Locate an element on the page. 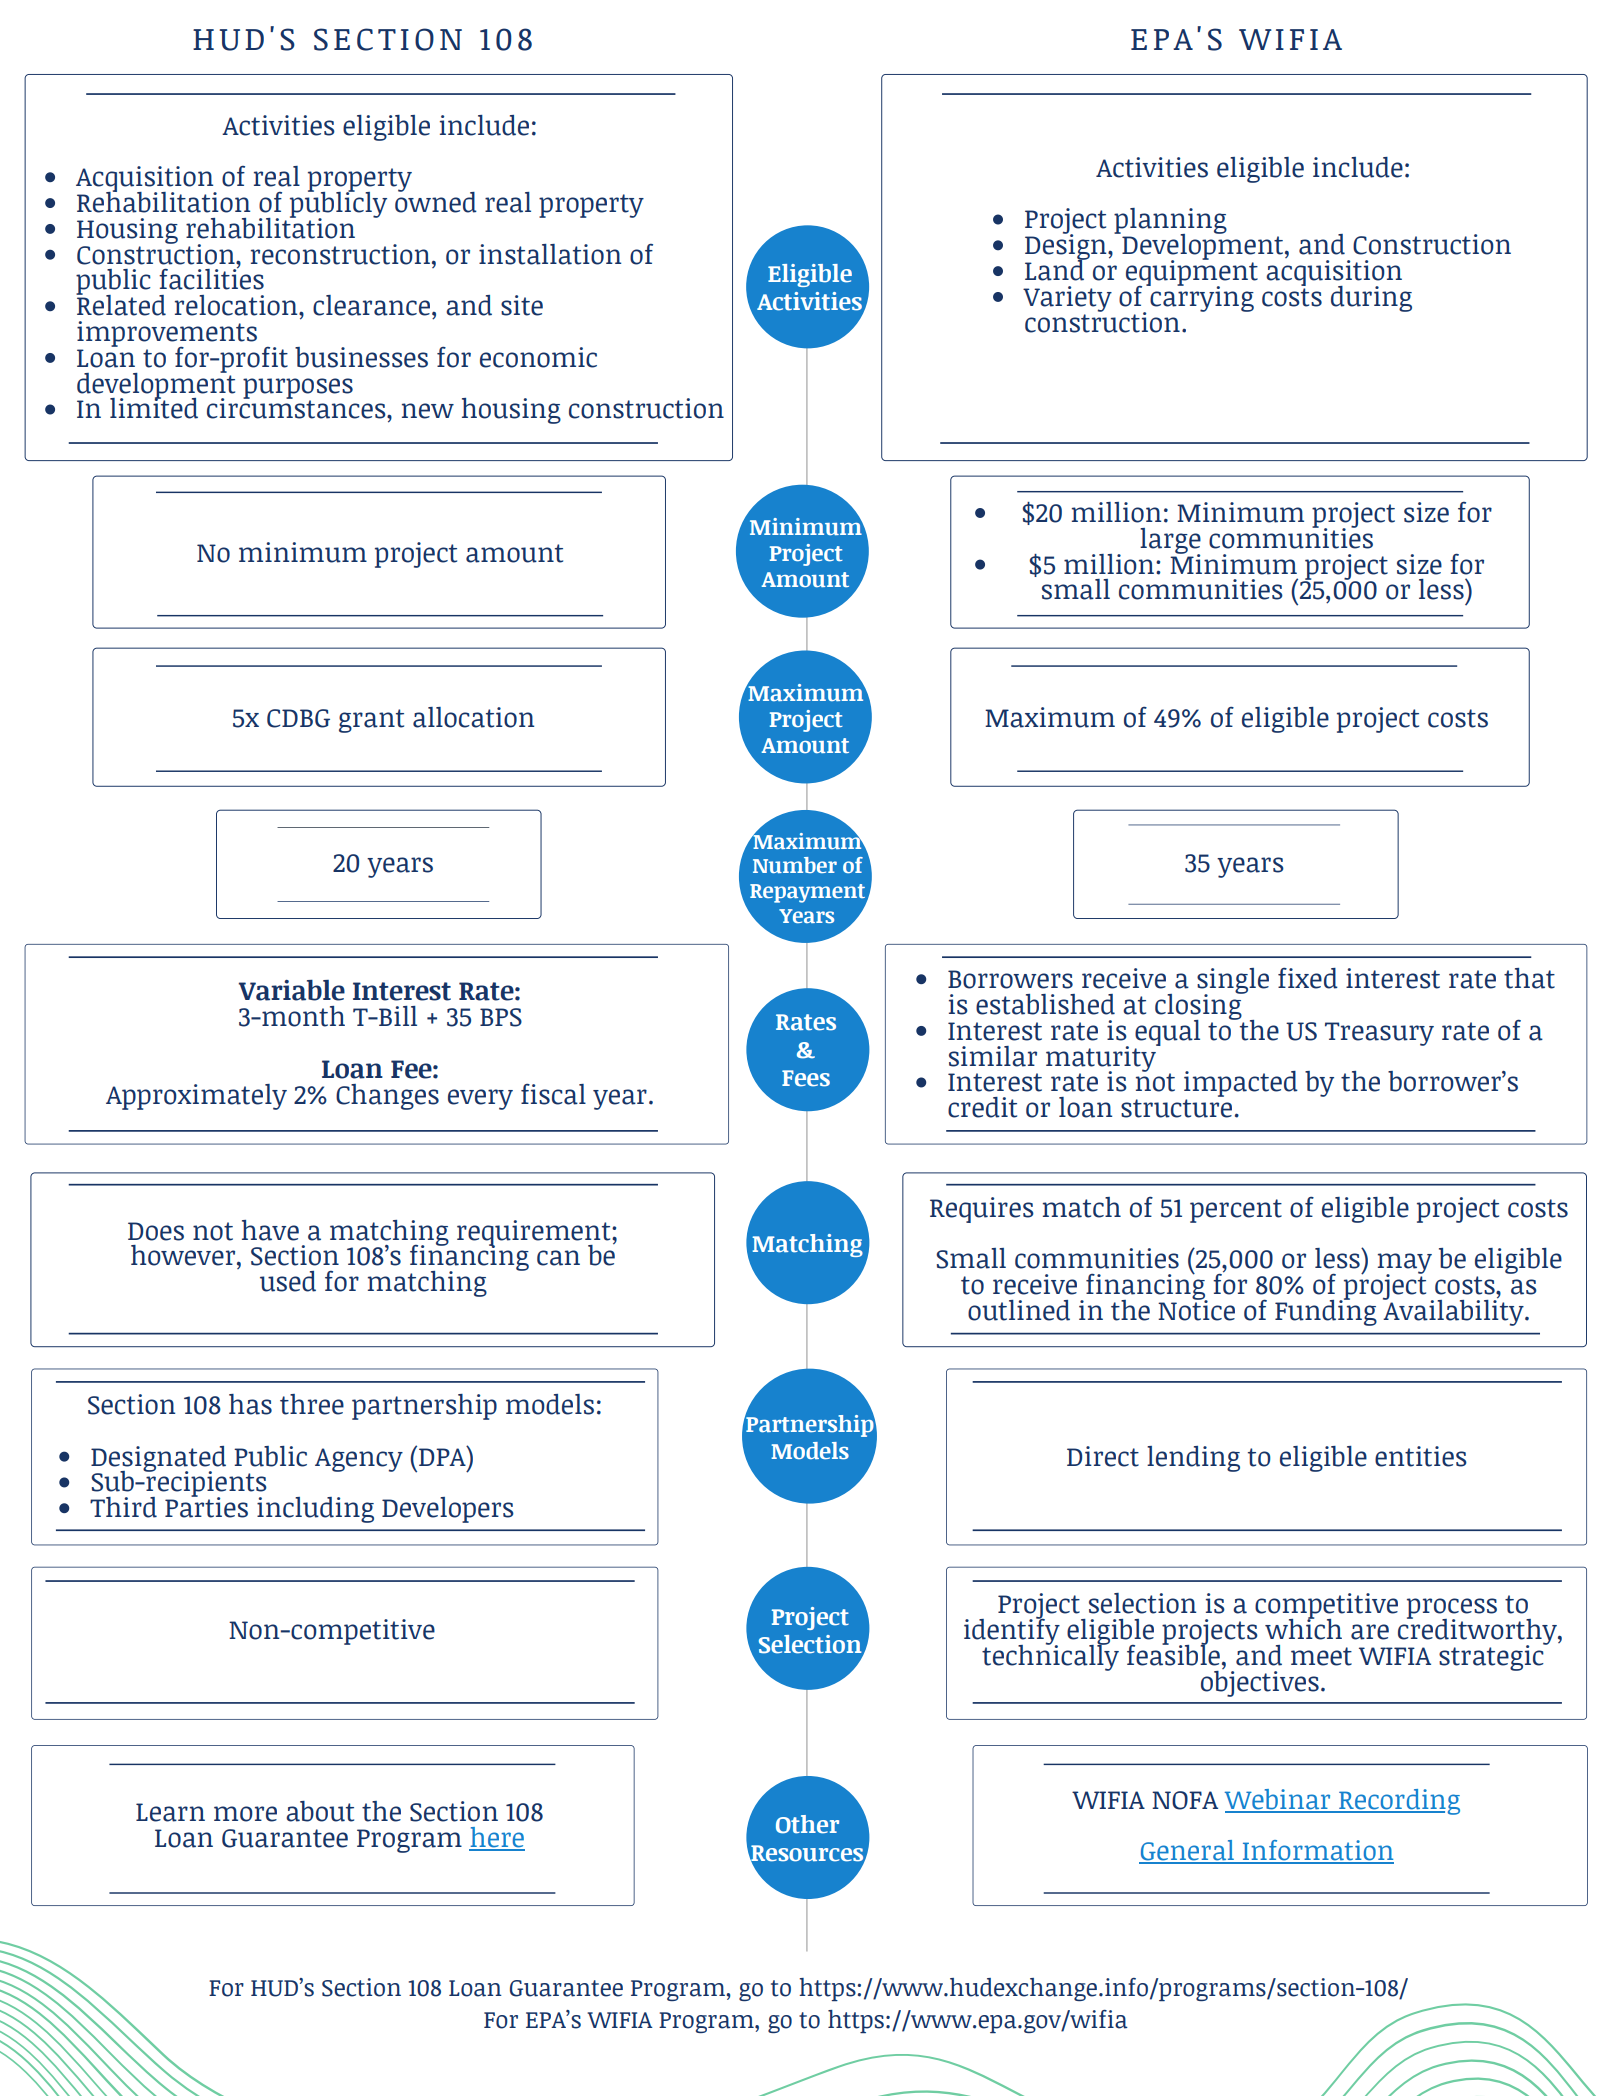  may is located at coordinates (1405, 1265).
